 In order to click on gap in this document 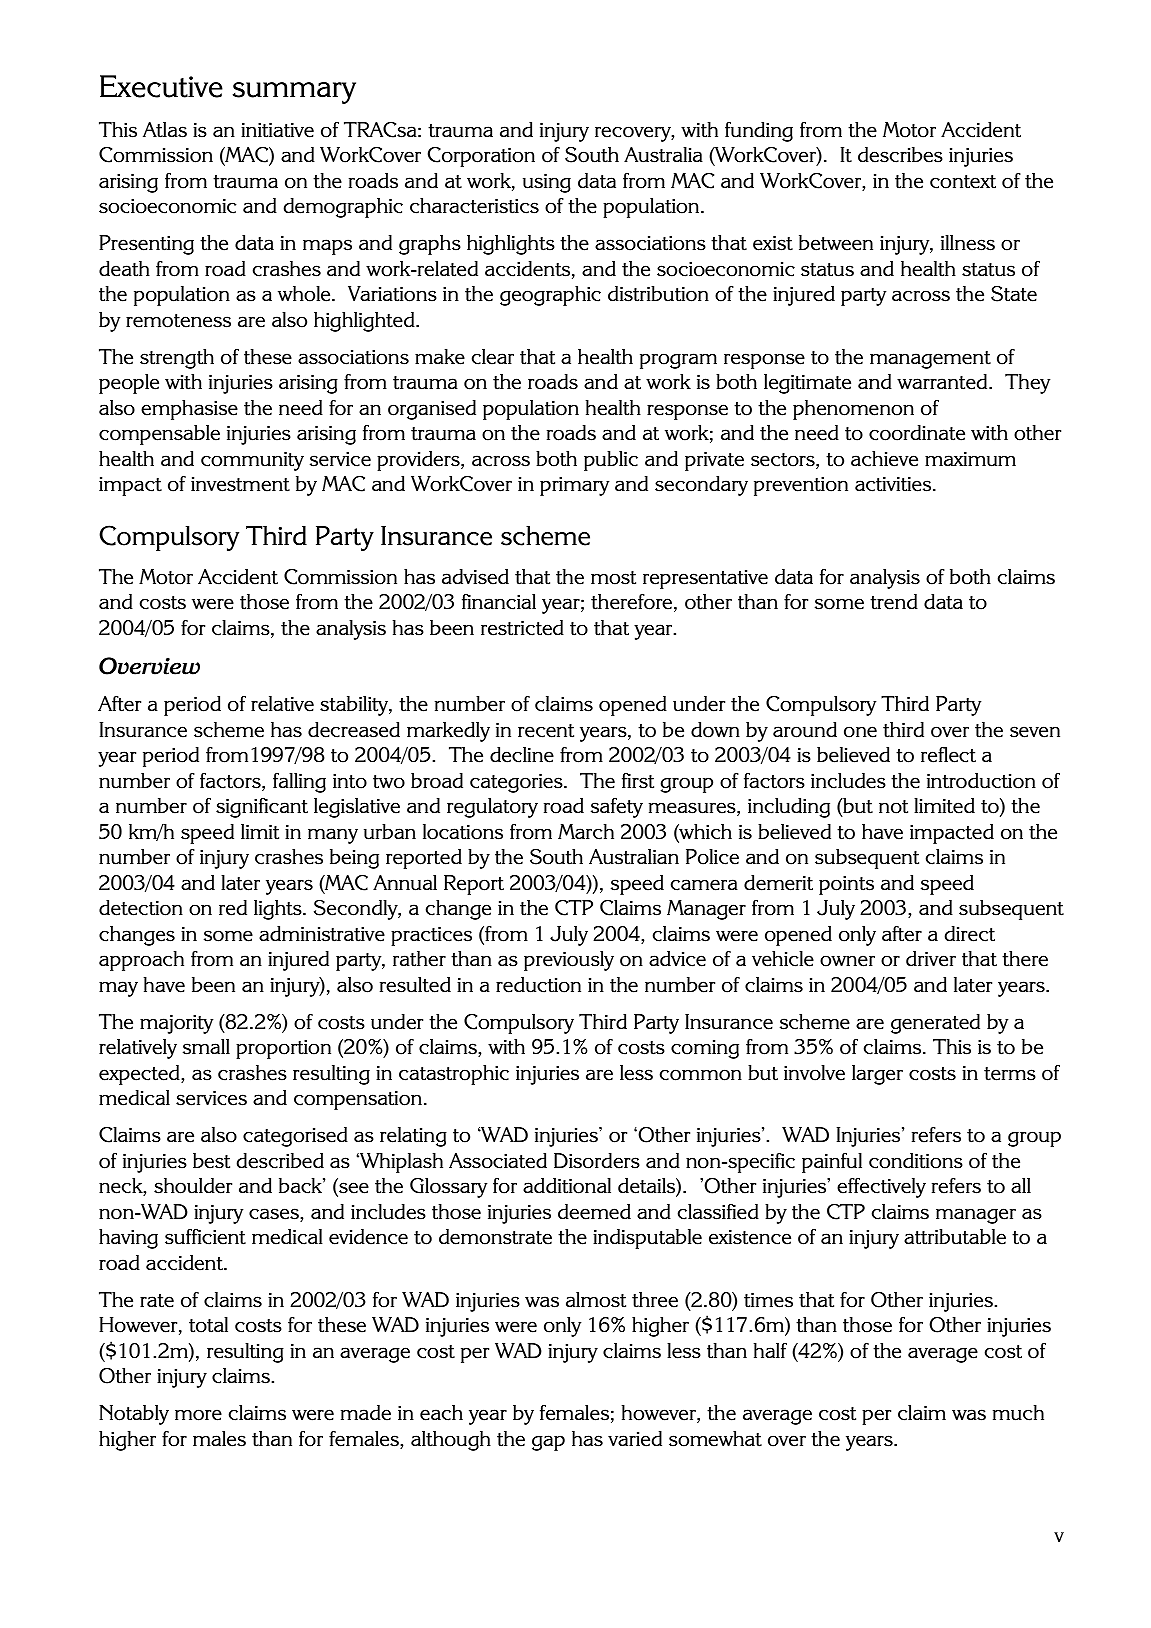, I will do `click(548, 1443)`.
